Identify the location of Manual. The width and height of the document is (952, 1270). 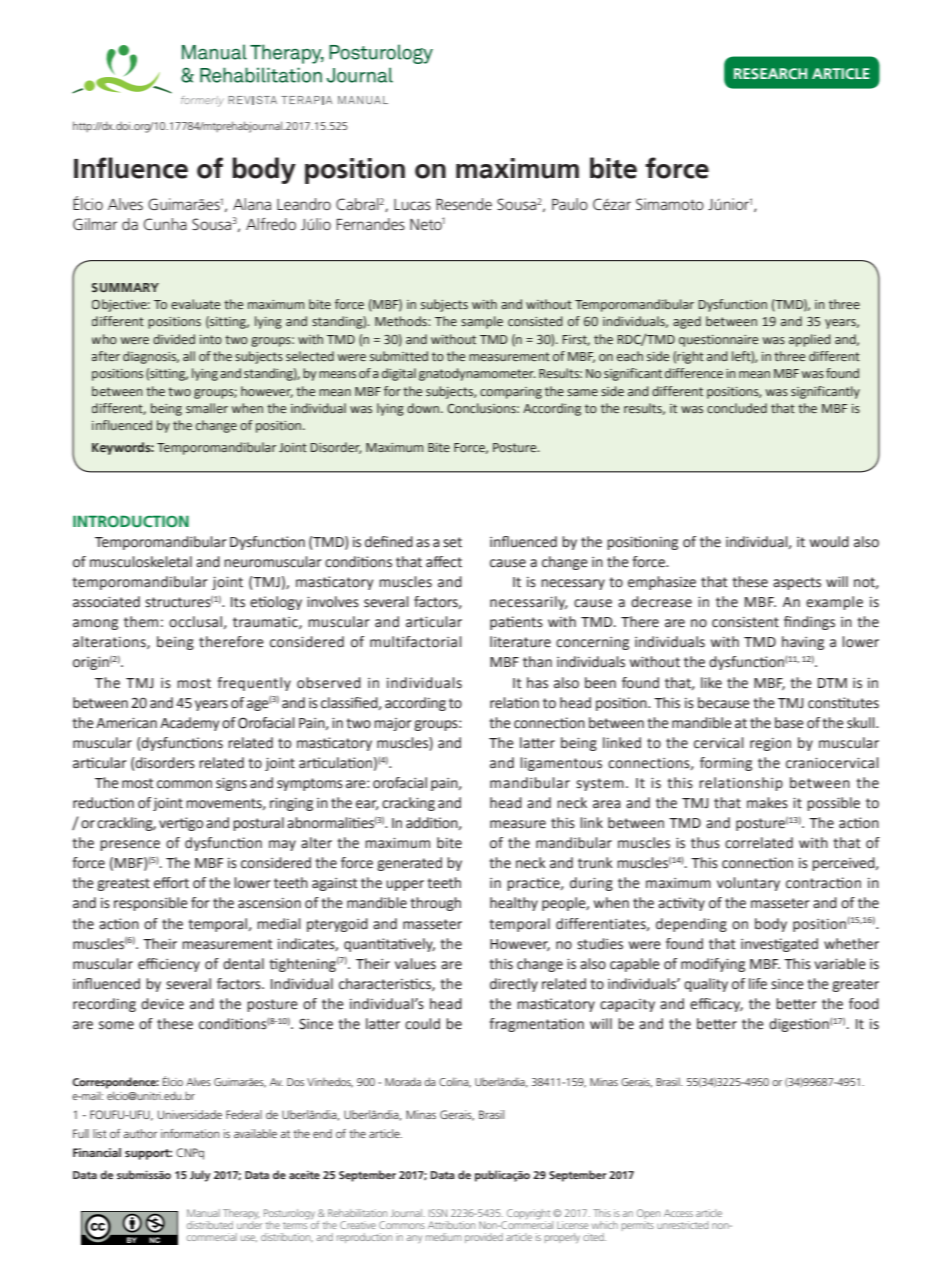
(203, 1213).
